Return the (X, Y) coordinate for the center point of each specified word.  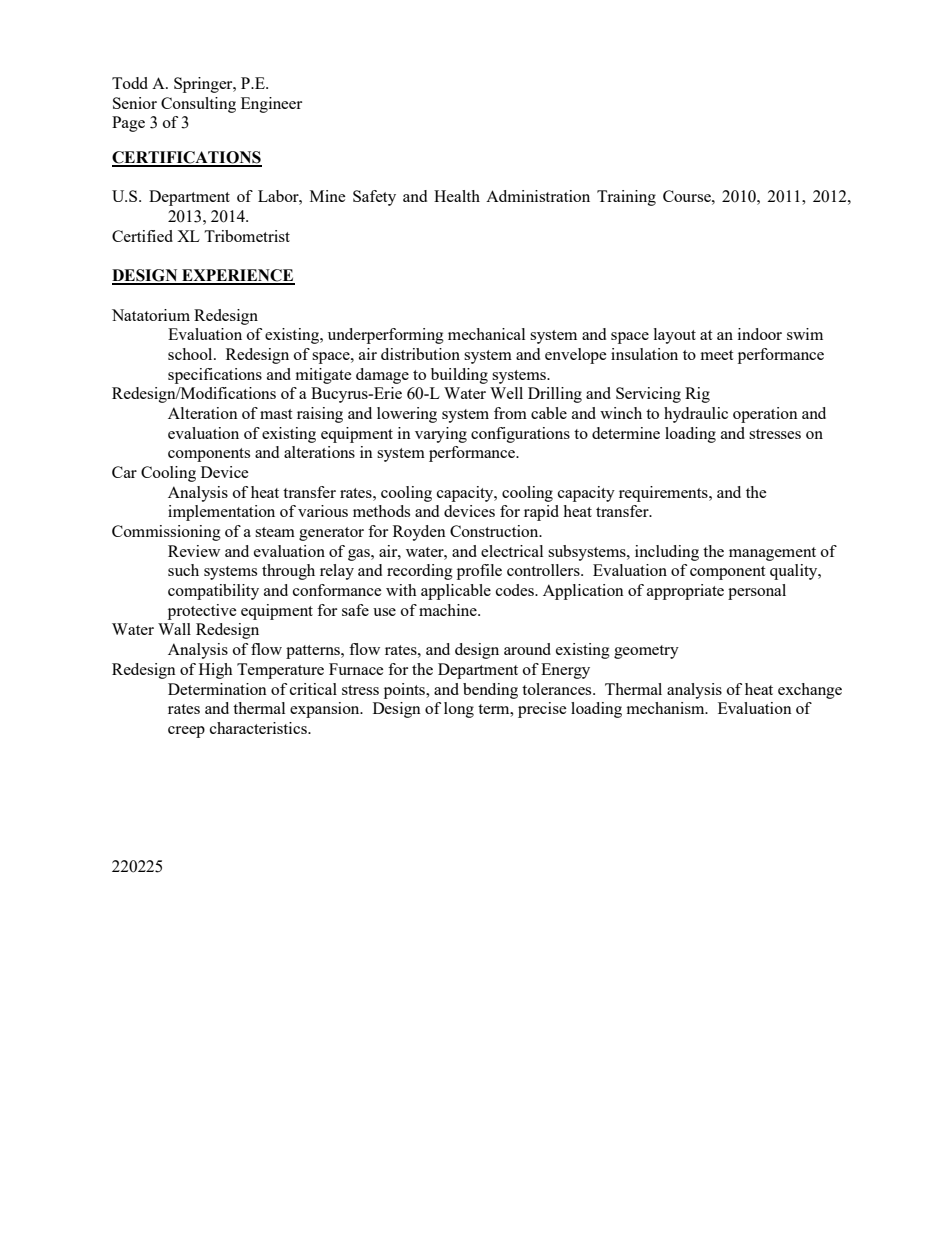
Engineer (271, 105)
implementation (221, 513)
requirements (664, 494)
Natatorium (151, 315)
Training (626, 198)
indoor (760, 334)
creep (186, 732)
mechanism (667, 708)
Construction (495, 531)
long (459, 710)
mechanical (486, 334)
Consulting (198, 105)
